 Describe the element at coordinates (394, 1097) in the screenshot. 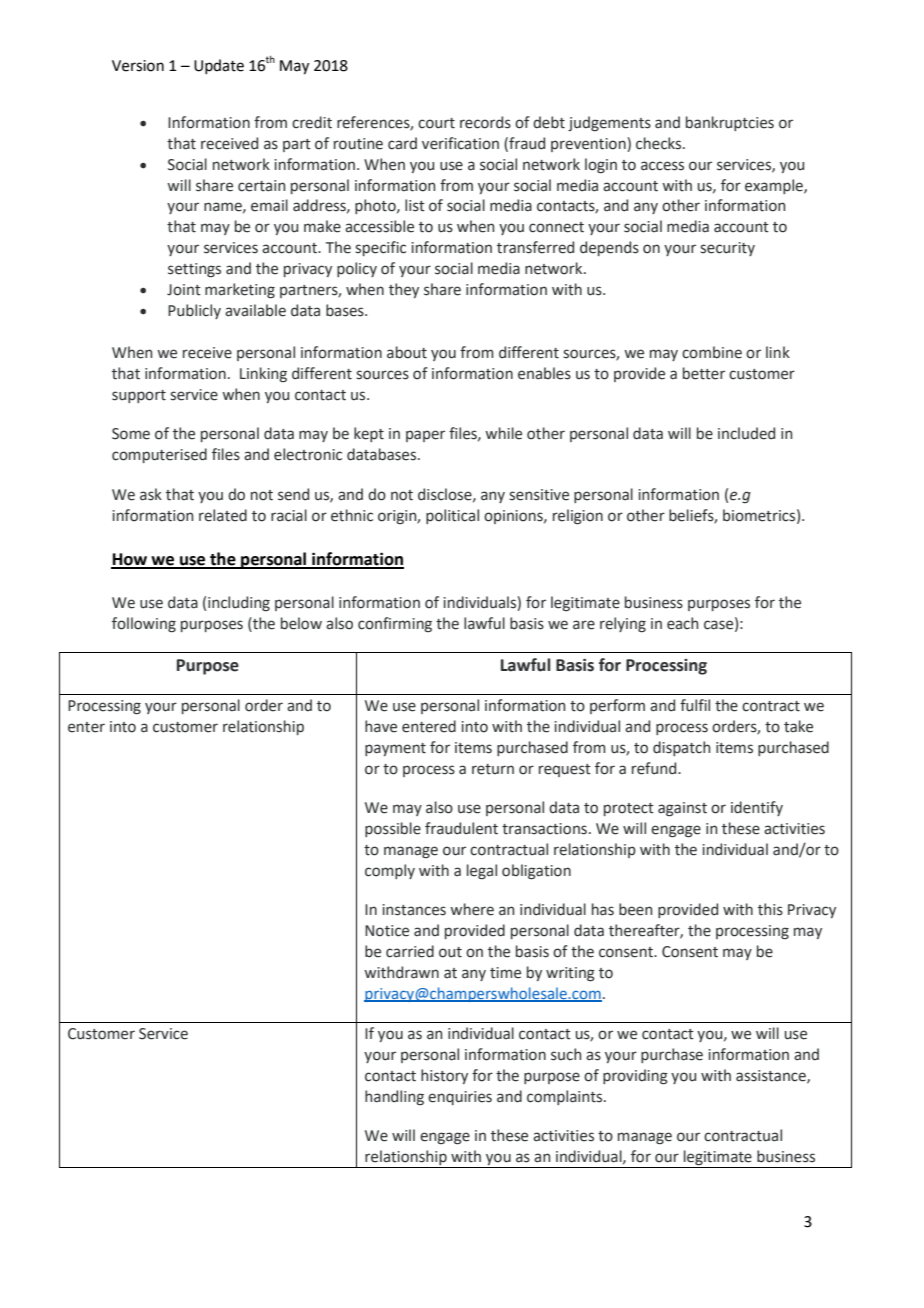

I see `handling` at that location.
